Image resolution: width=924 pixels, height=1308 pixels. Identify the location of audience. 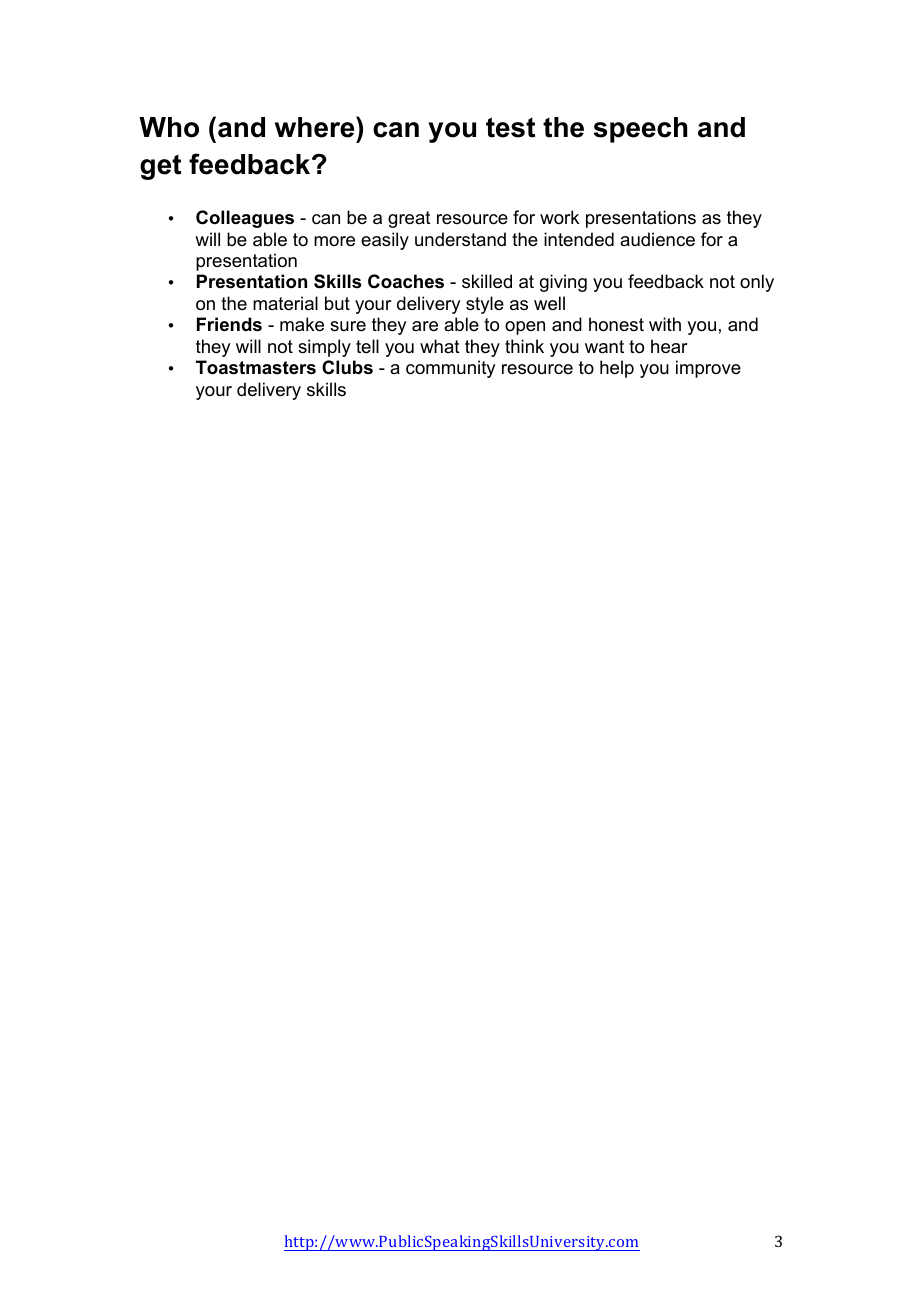
(657, 239).
